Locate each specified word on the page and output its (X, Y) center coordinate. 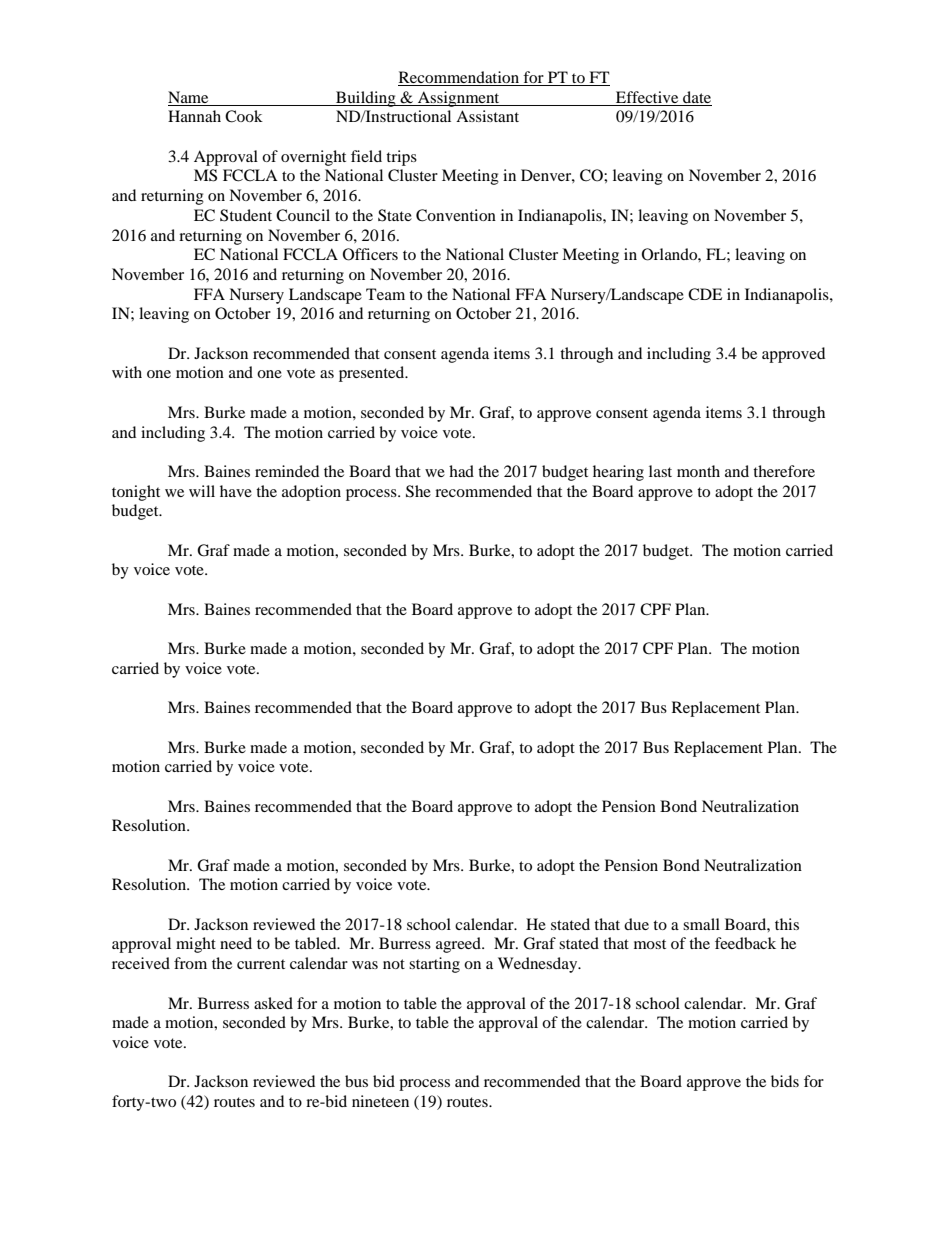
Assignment (459, 99)
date (697, 97)
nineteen (380, 1101)
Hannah (194, 116)
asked (273, 1003)
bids (785, 1081)
